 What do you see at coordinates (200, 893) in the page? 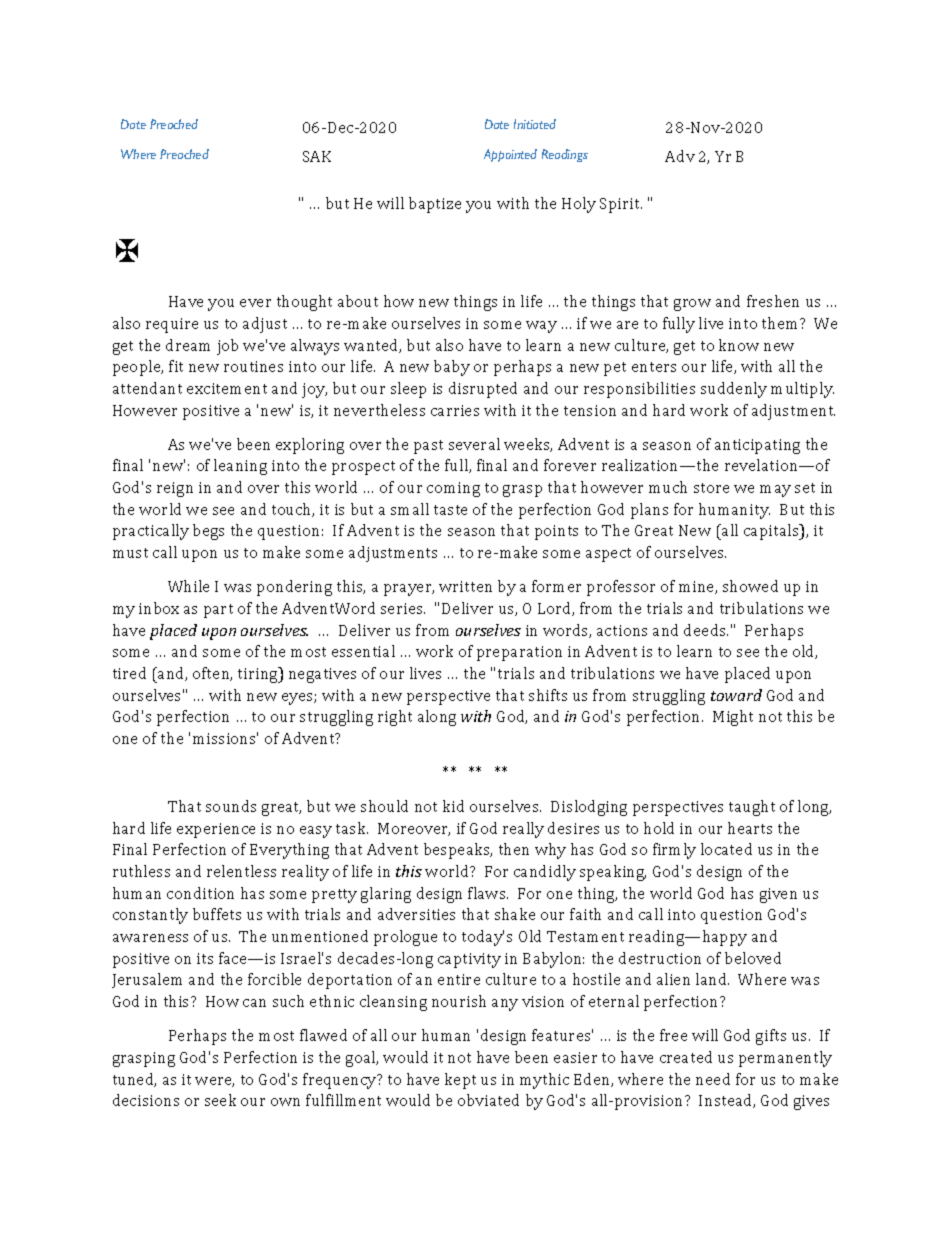
I see `condition` at bounding box center [200, 893].
